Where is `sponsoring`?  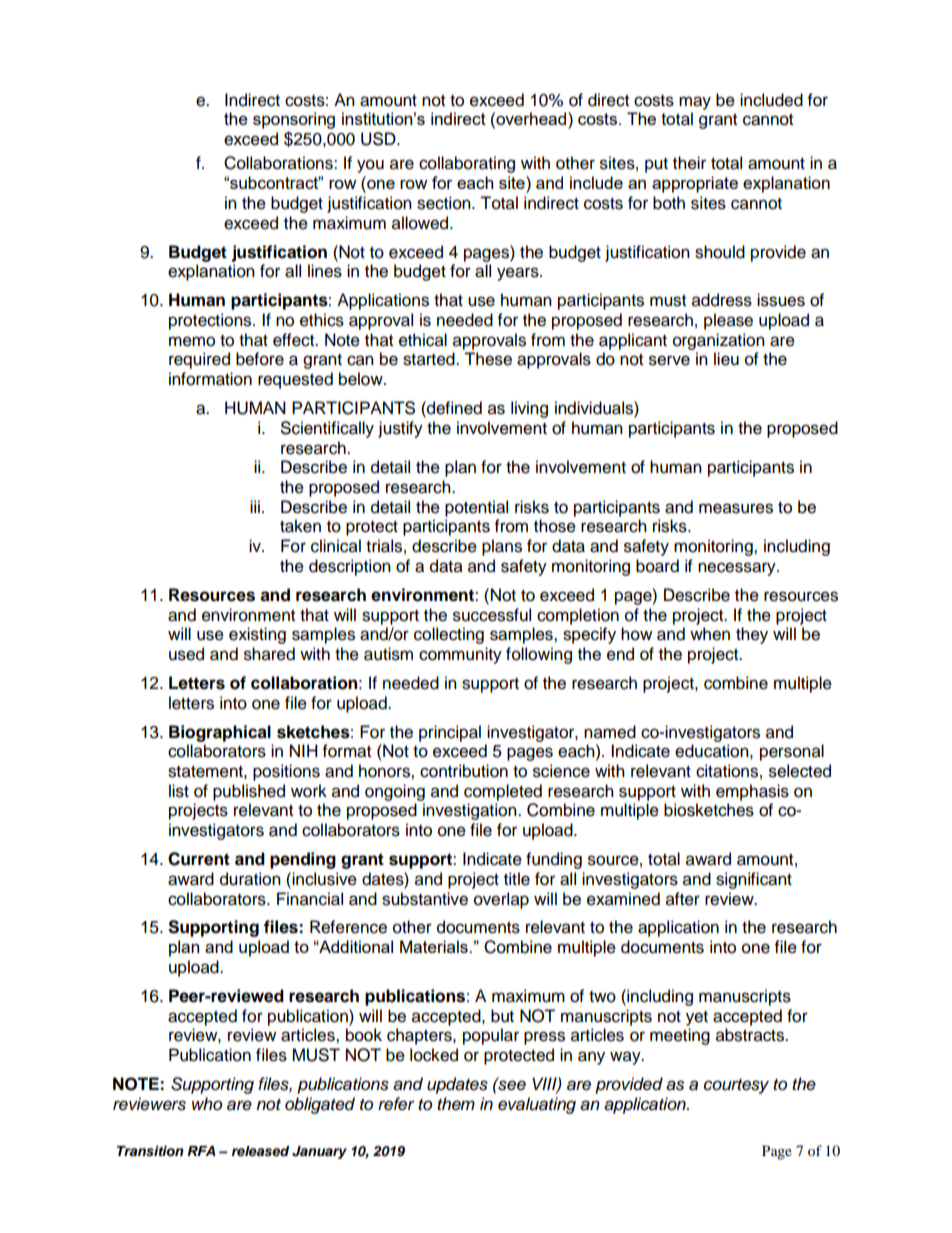 sponsoring is located at coordinates (294, 120).
